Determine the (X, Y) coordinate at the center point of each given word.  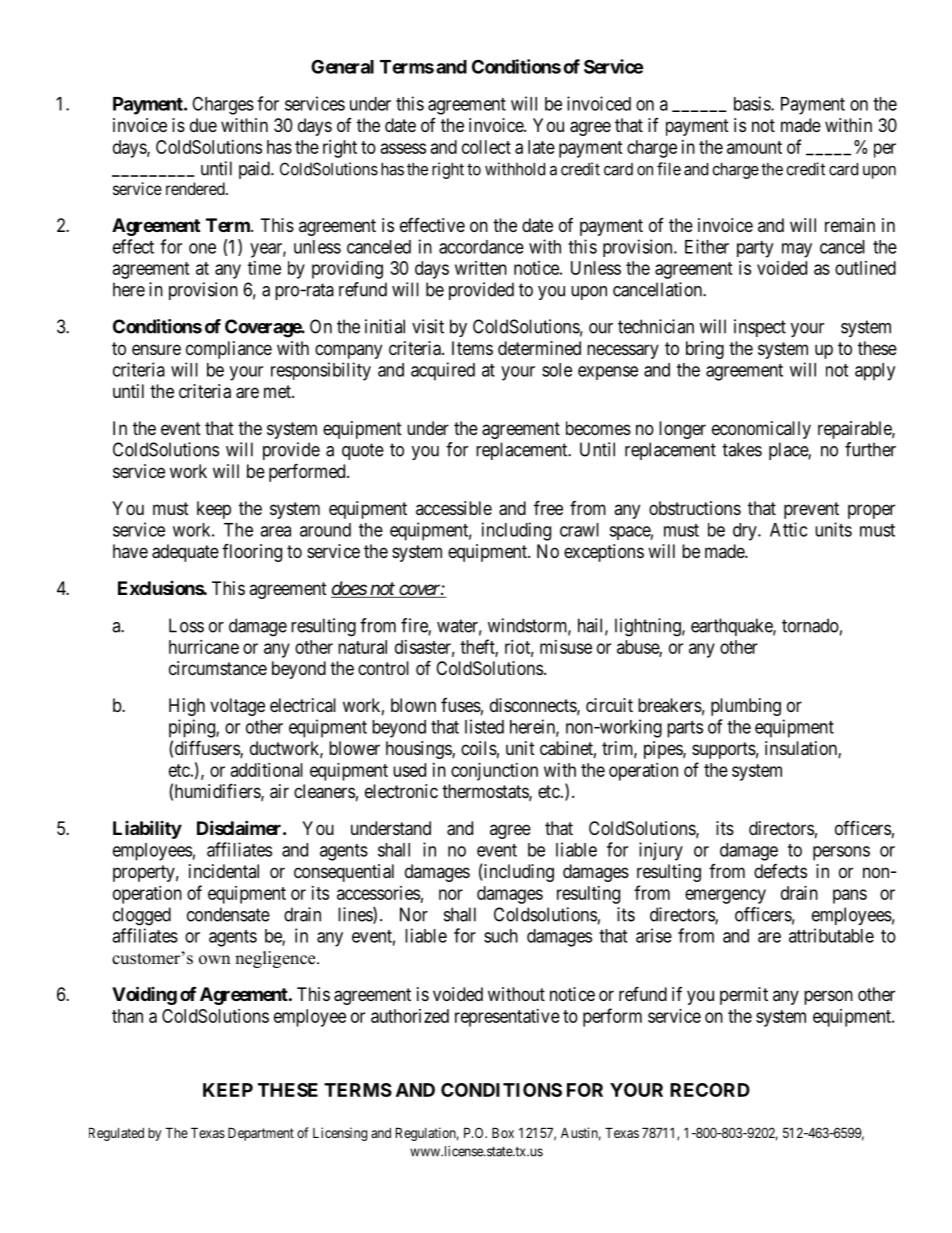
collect (486, 147)
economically (761, 430)
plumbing (746, 707)
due (203, 125)
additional (267, 770)
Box (503, 1132)
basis (753, 103)
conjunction (494, 772)
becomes (598, 428)
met (278, 391)
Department (261, 1134)
